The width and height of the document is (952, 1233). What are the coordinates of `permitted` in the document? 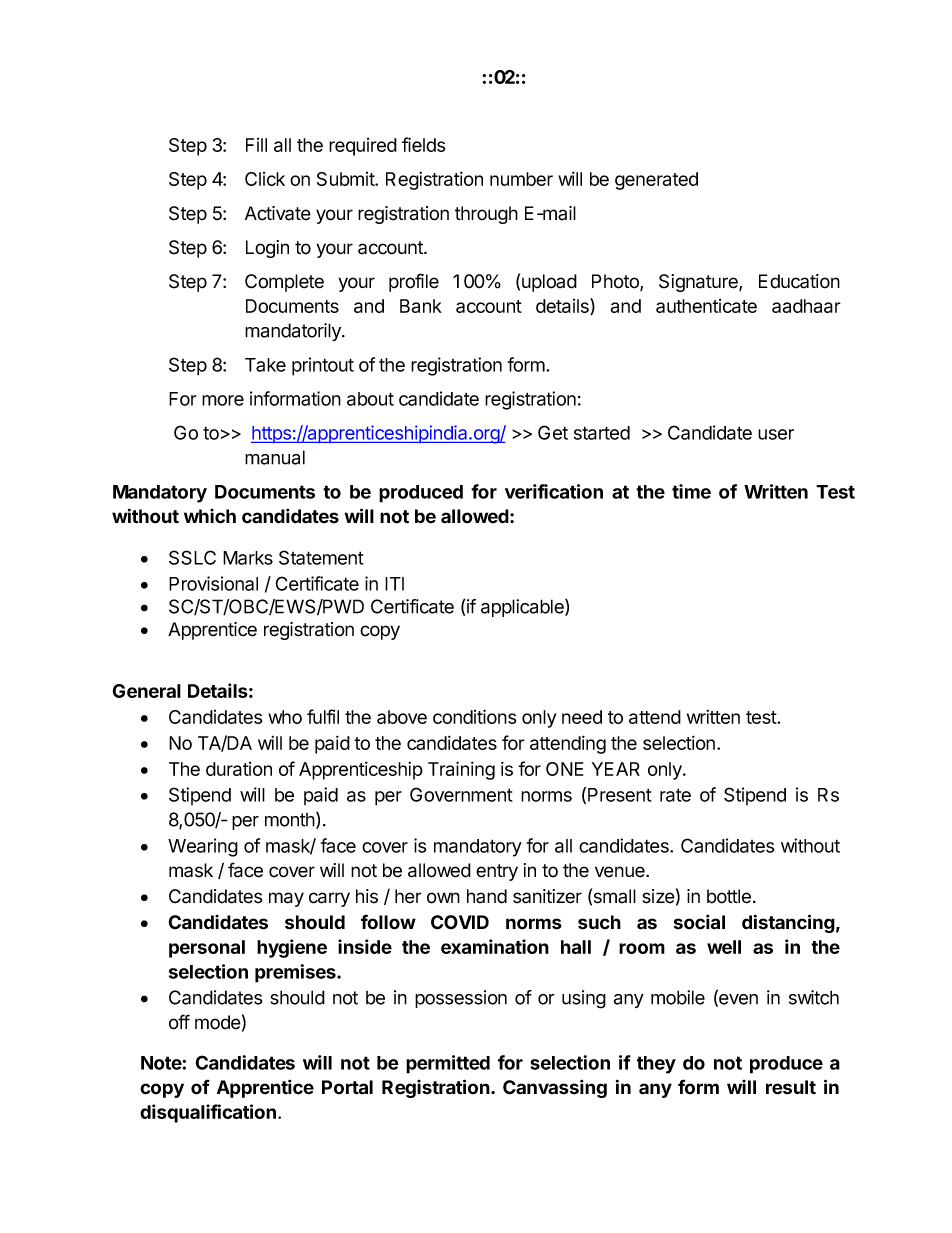 It's located at (448, 1064).
